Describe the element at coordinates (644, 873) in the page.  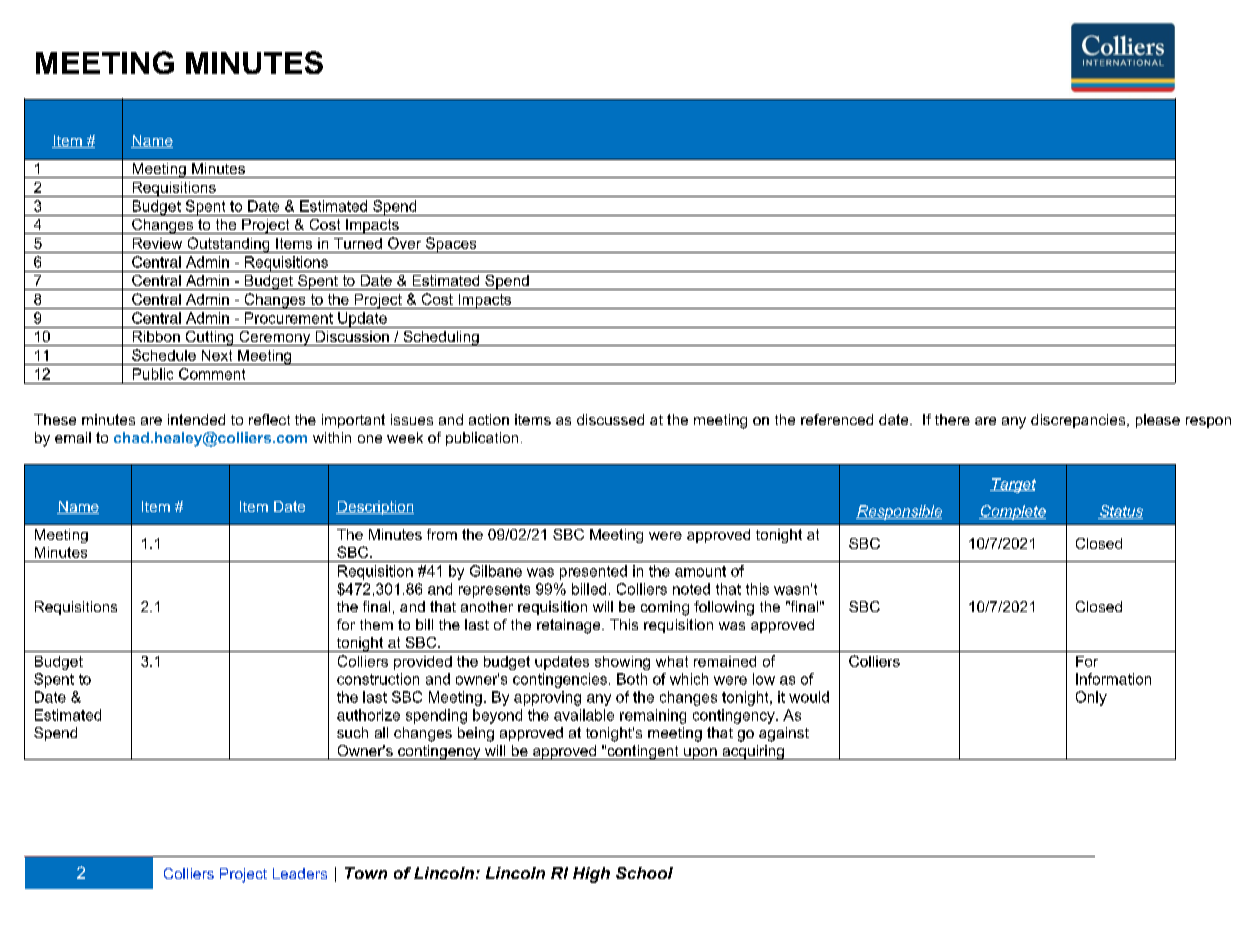
I see `School` at that location.
